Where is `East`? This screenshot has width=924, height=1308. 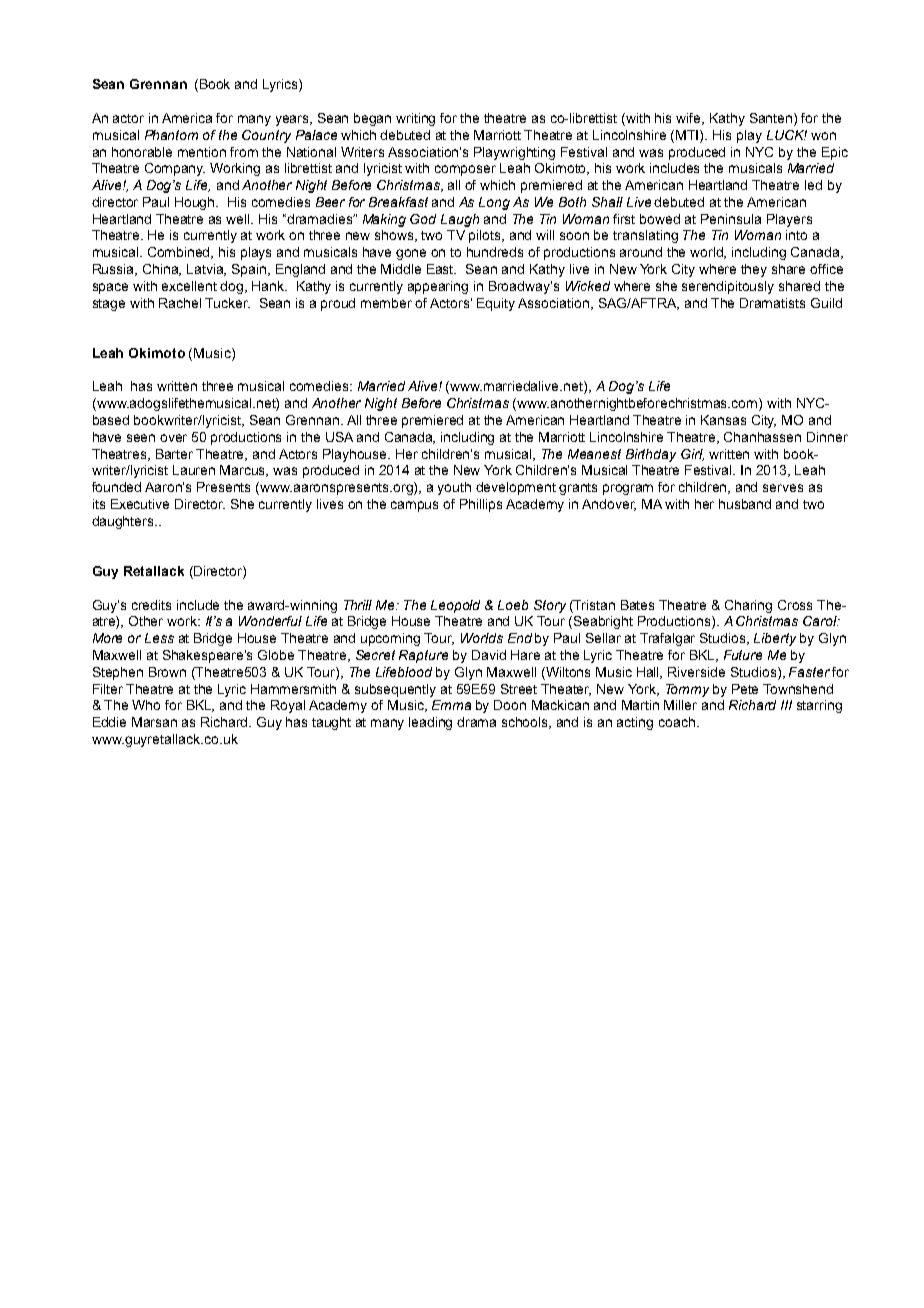 East is located at coordinates (441, 269).
